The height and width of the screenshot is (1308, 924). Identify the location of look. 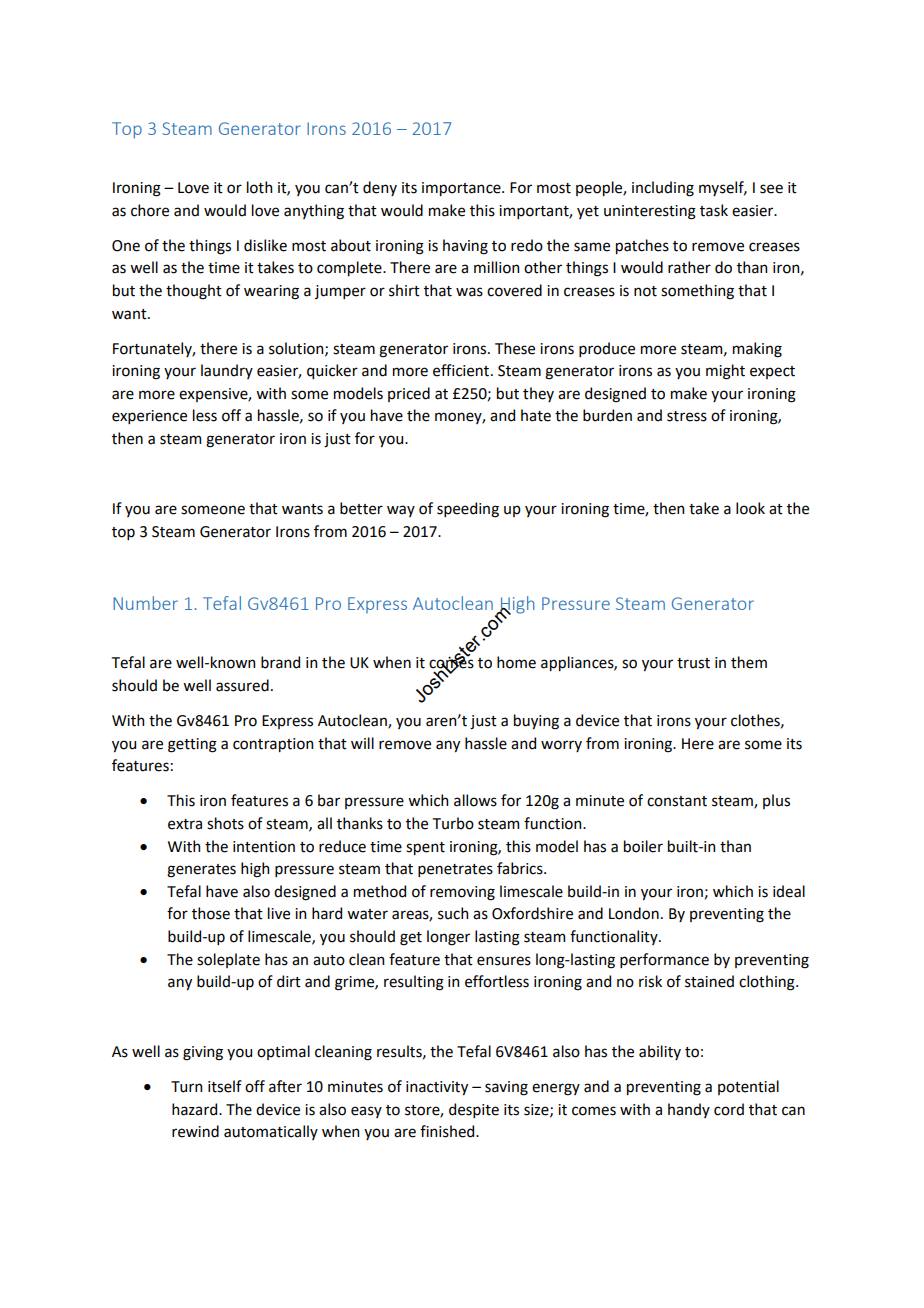
(750, 508).
